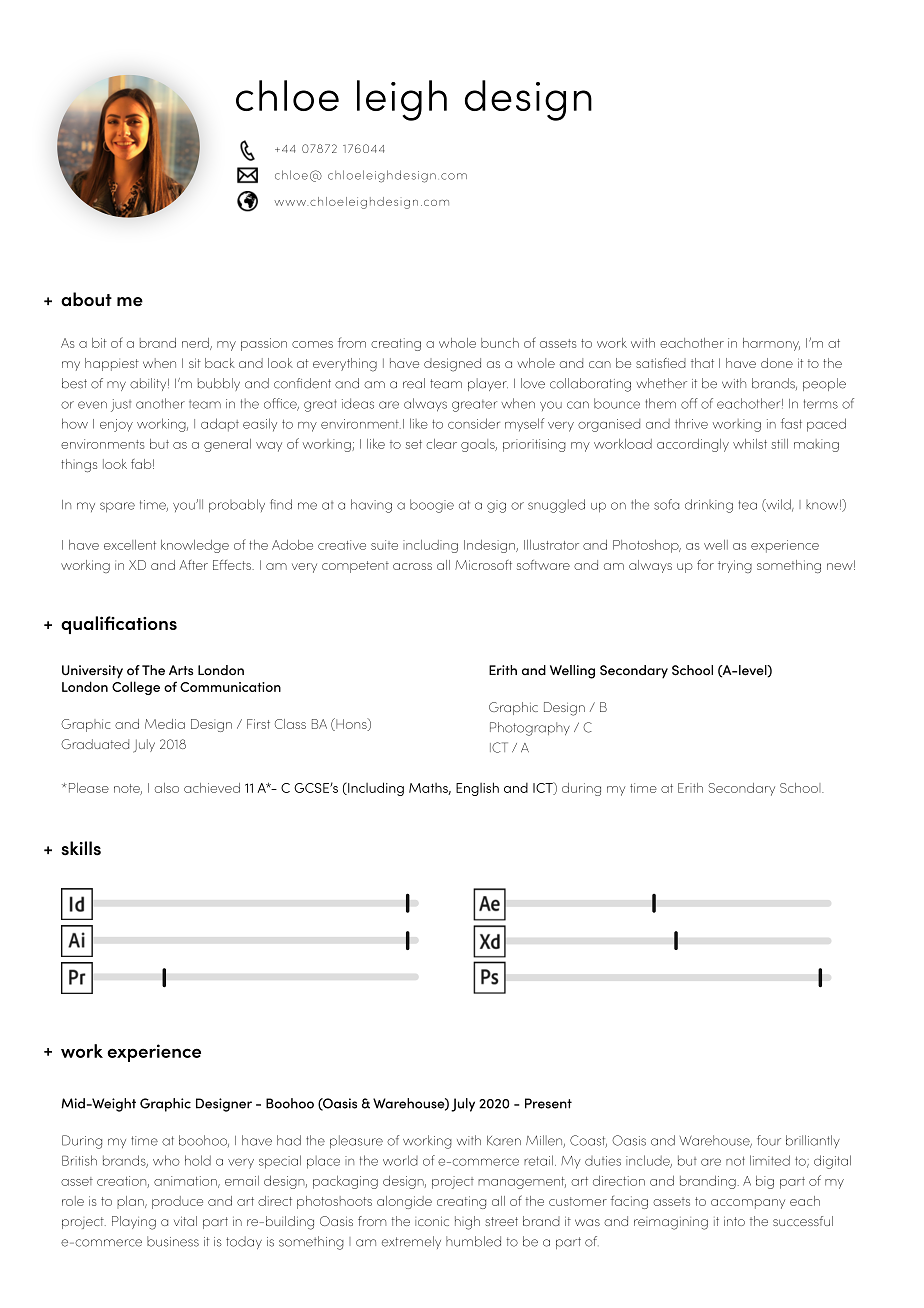  What do you see at coordinates (477, 789) in the screenshot?
I see `English` at bounding box center [477, 789].
